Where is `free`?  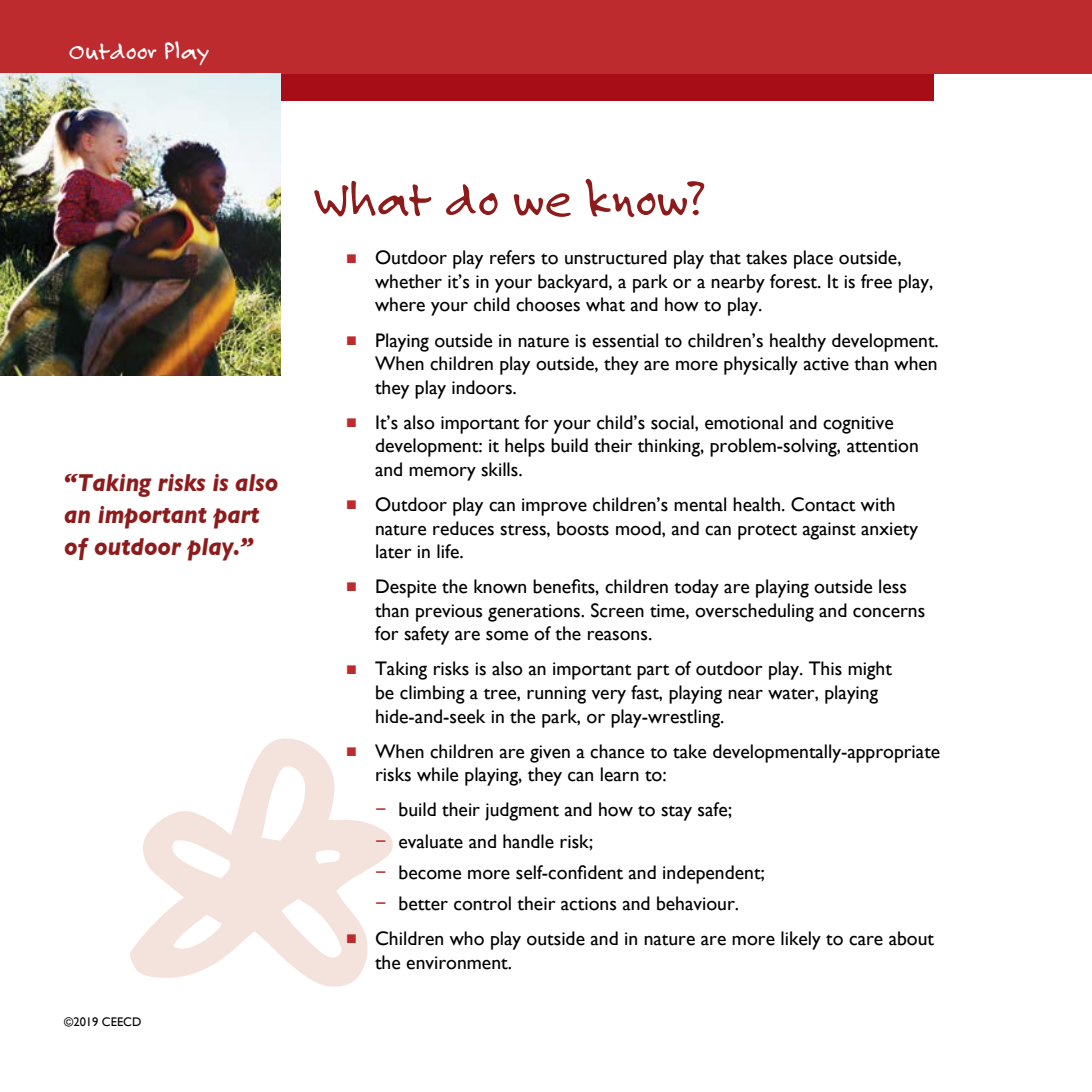 free is located at coordinates (876, 281).
